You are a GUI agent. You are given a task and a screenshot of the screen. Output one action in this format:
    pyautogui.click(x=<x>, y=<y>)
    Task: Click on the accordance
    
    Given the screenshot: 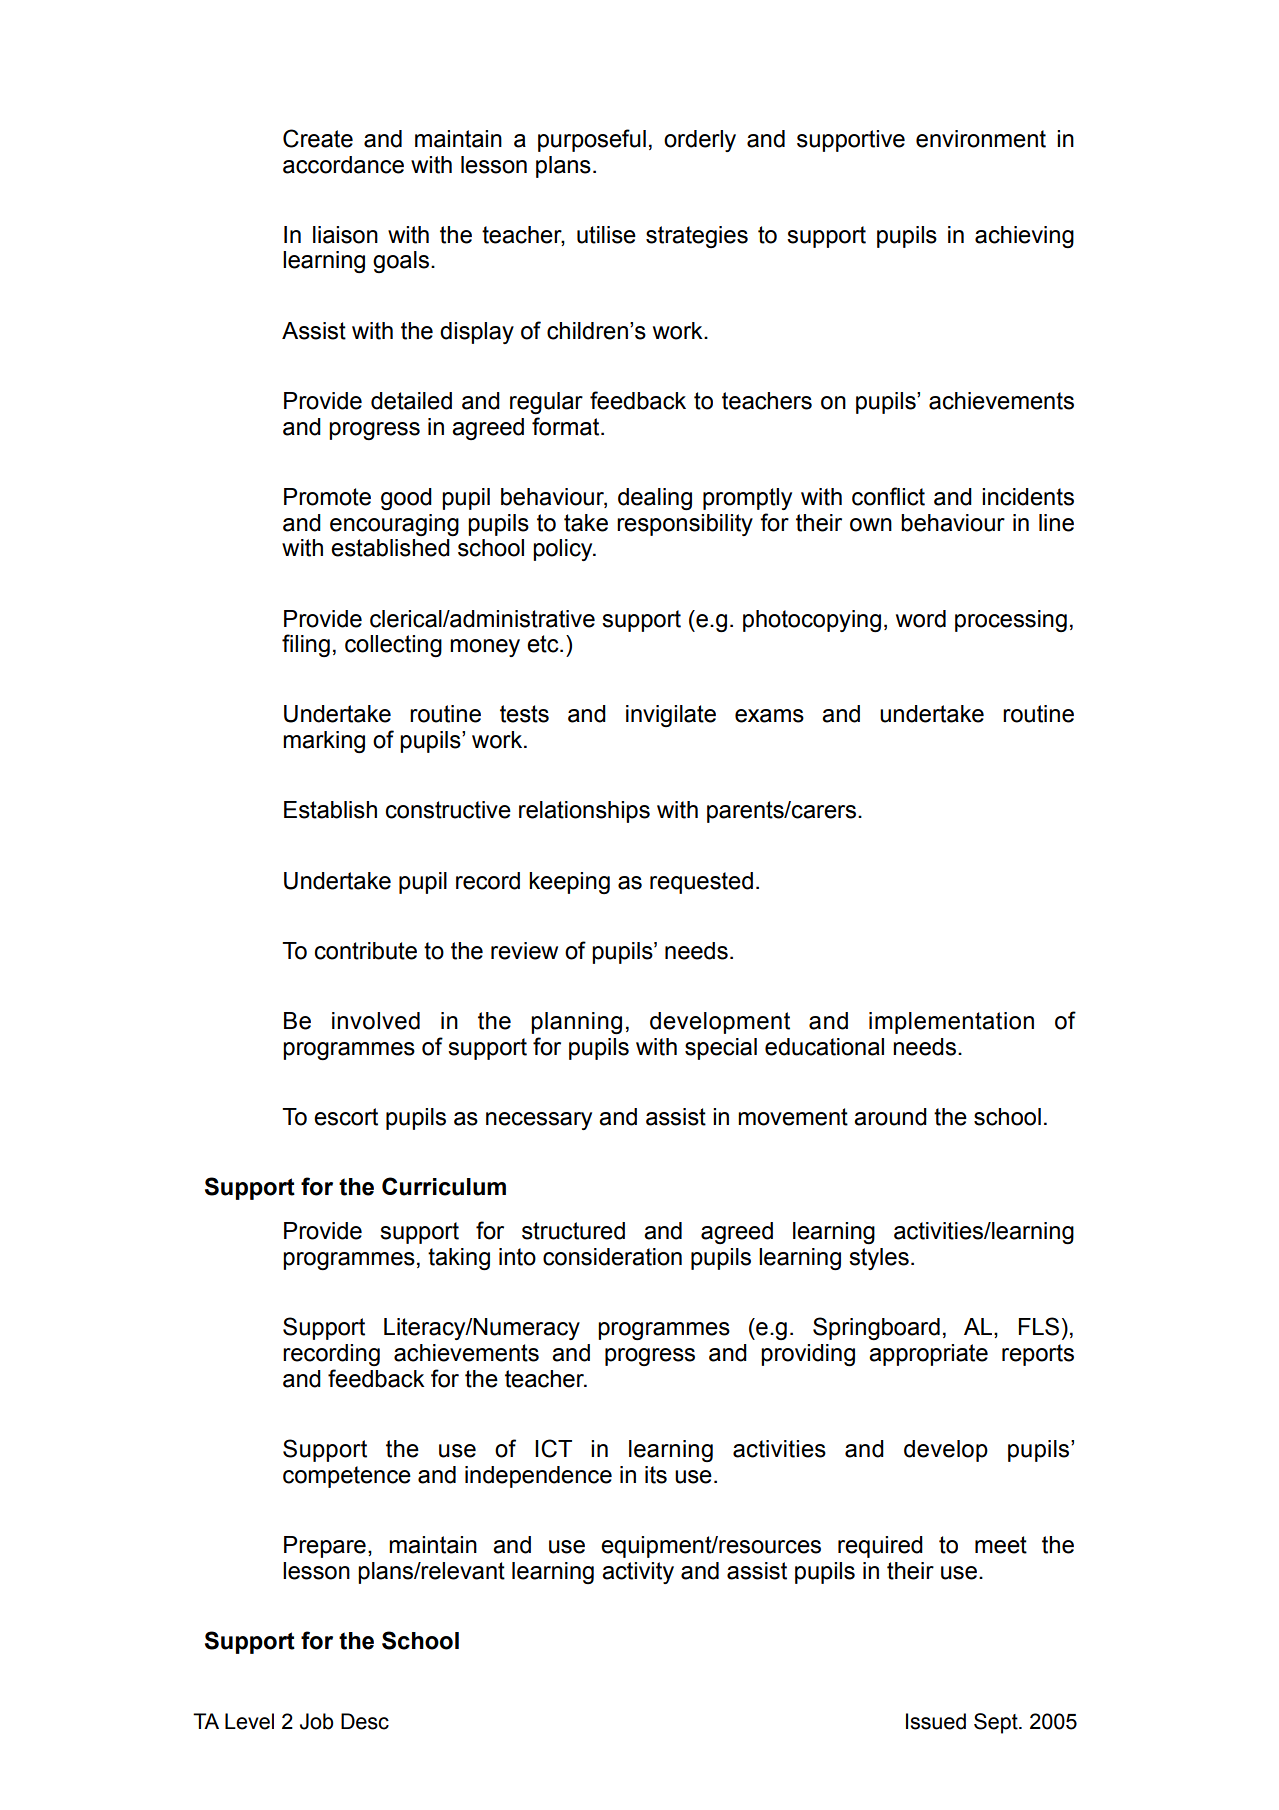 What is the action you would take?
    pyautogui.click(x=343, y=165)
